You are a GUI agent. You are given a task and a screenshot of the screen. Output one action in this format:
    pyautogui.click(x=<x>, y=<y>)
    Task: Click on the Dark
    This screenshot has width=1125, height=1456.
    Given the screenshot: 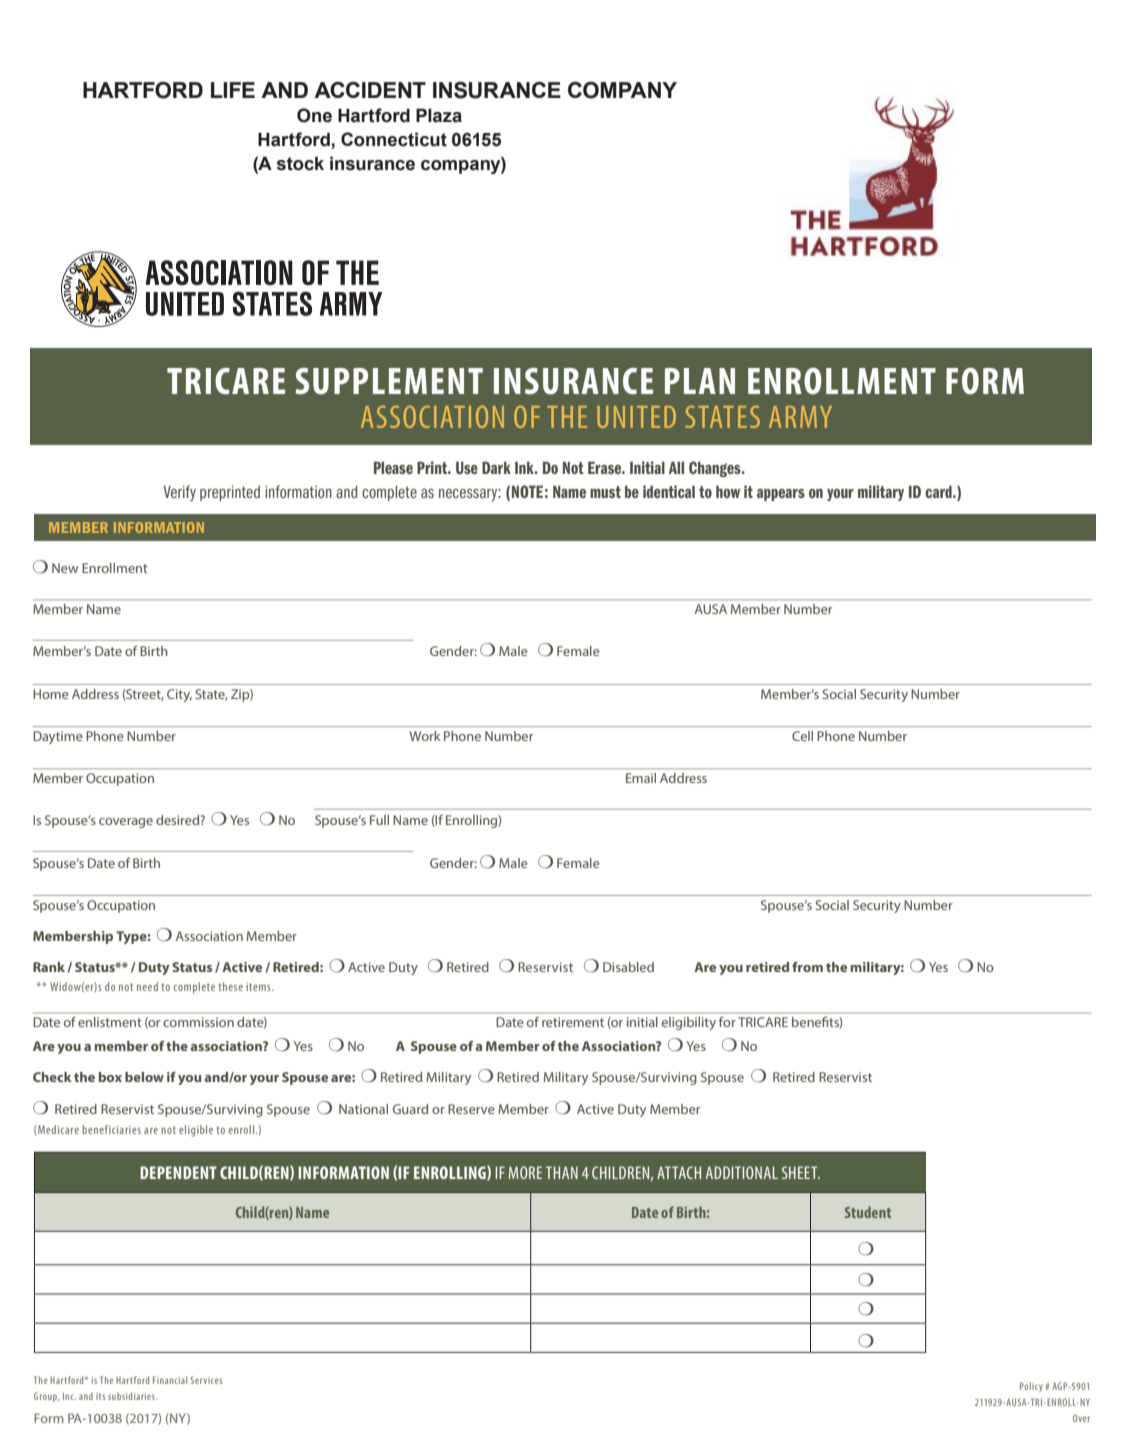 What is the action you would take?
    pyautogui.click(x=496, y=467)
